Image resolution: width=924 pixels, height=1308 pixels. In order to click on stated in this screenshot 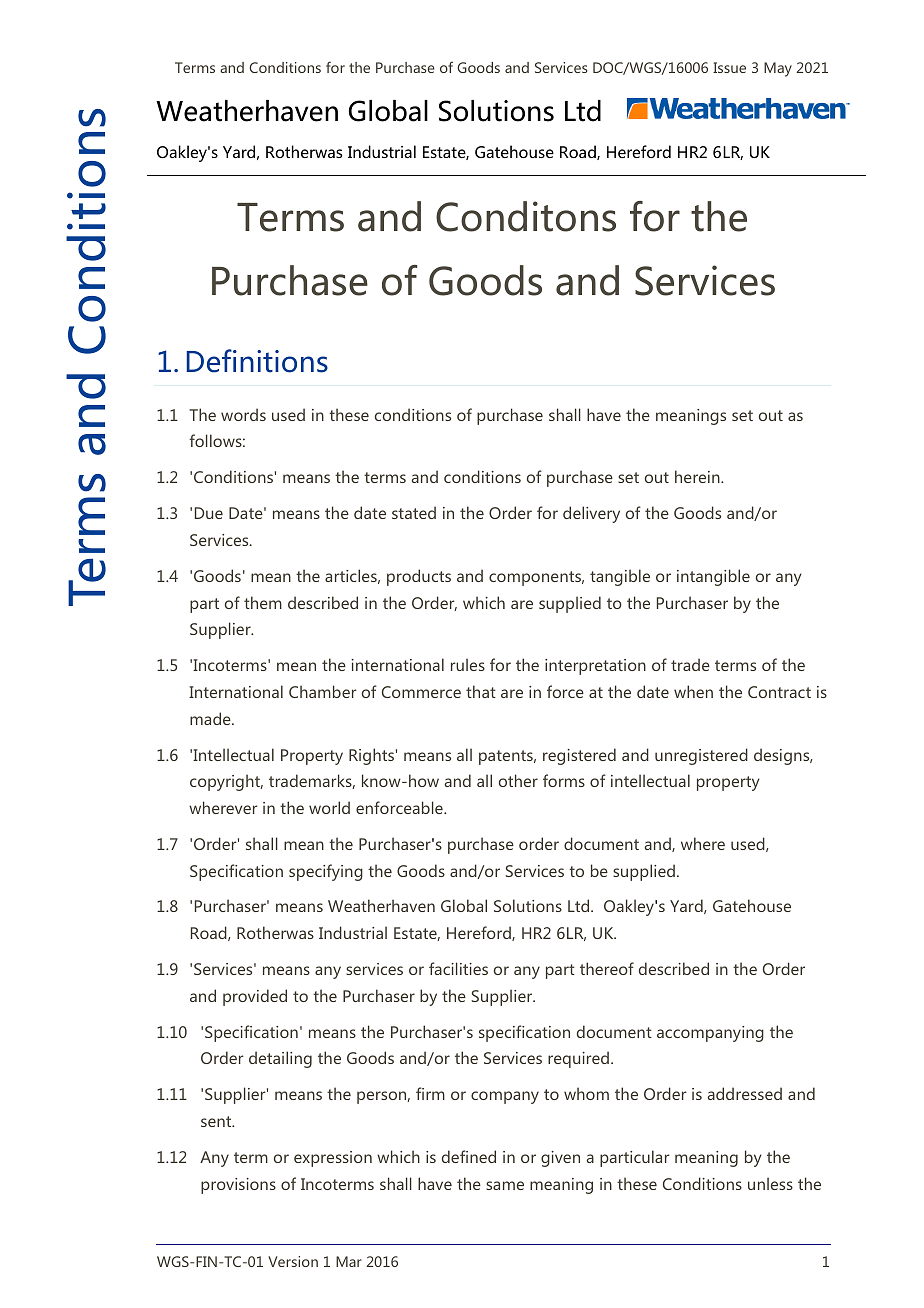, I will do `click(414, 512)`.
